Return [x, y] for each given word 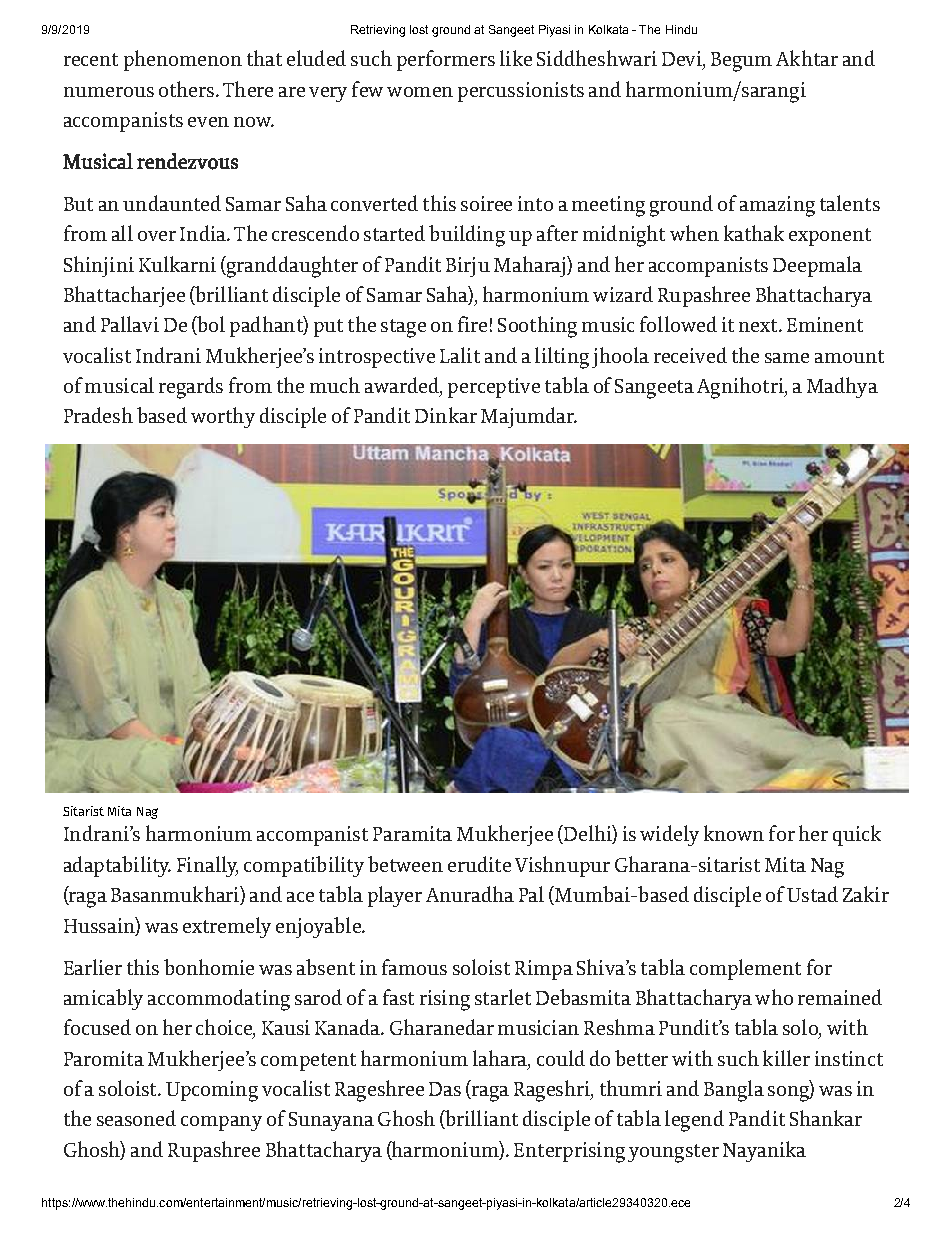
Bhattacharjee [124, 296]
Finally [207, 866]
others [186, 89]
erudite [479, 864]
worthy [223, 417]
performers [446, 60]
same [787, 358]
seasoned [136, 1118]
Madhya [842, 387]
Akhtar [807, 58]
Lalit [460, 355]
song [789, 1094]
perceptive [494, 388]
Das [445, 1089]
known [734, 833]
